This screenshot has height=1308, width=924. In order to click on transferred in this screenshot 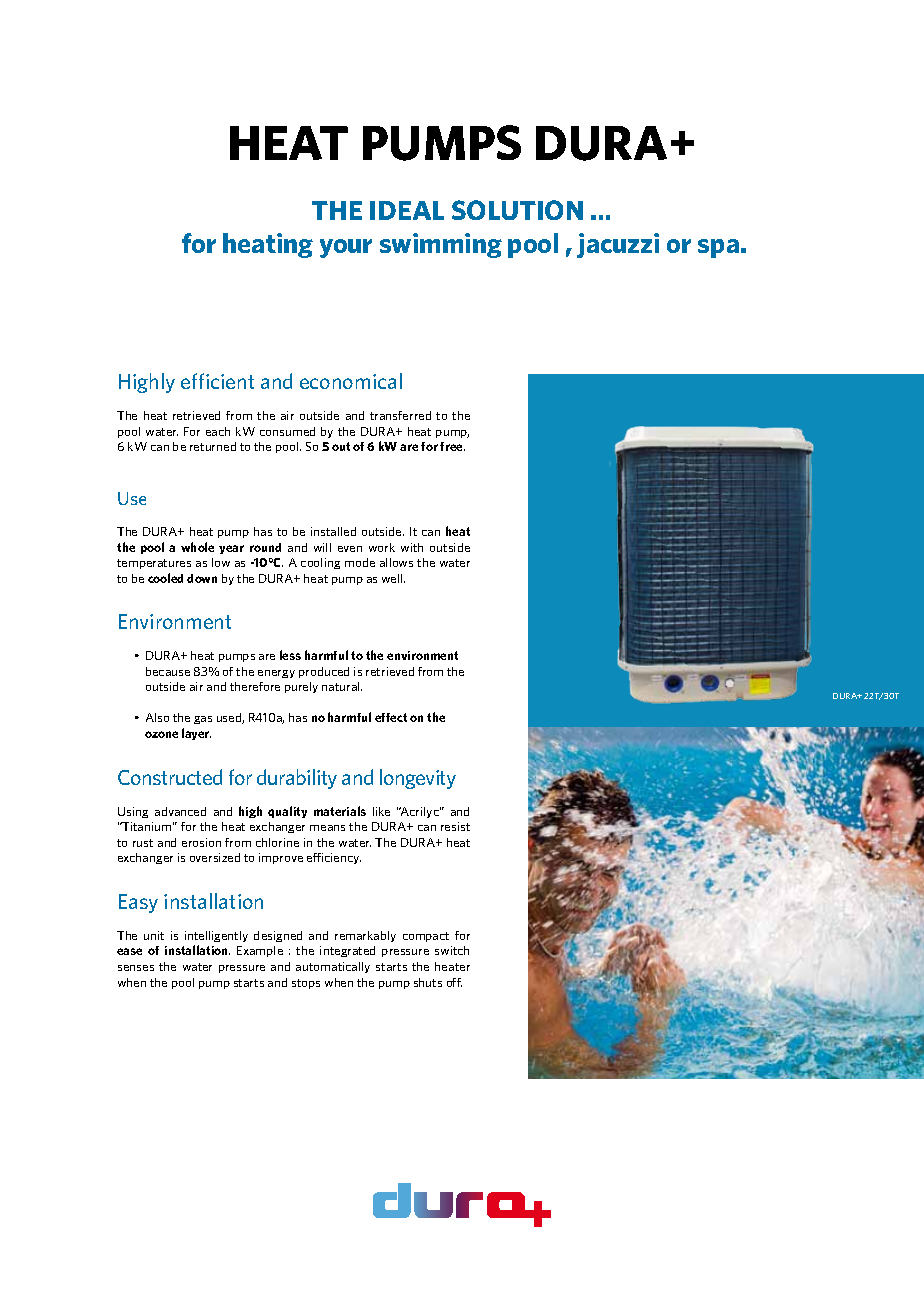, I will do `click(400, 415)`.
